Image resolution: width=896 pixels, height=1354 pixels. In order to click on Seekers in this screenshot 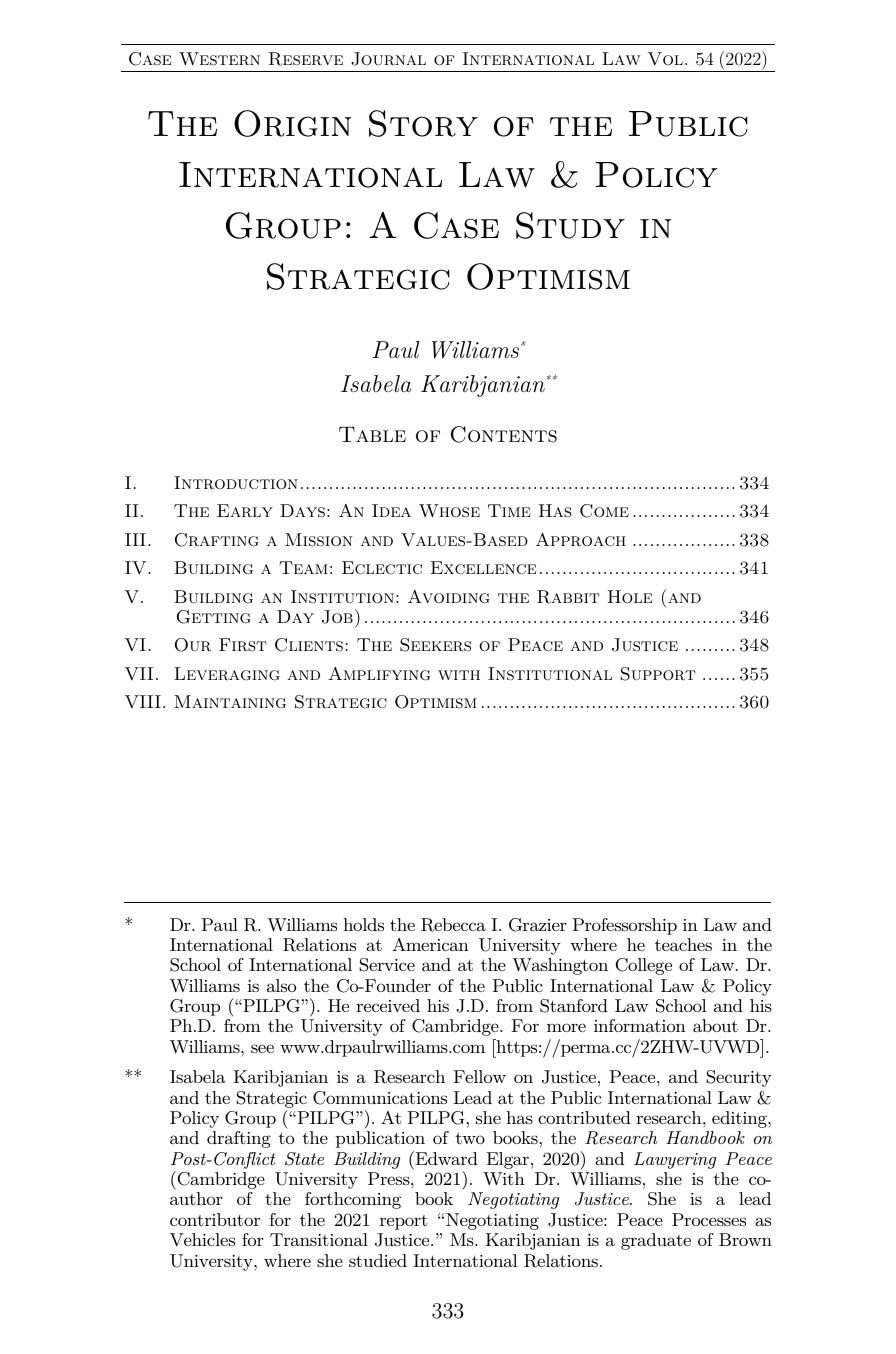, I will do `click(435, 645)`.
